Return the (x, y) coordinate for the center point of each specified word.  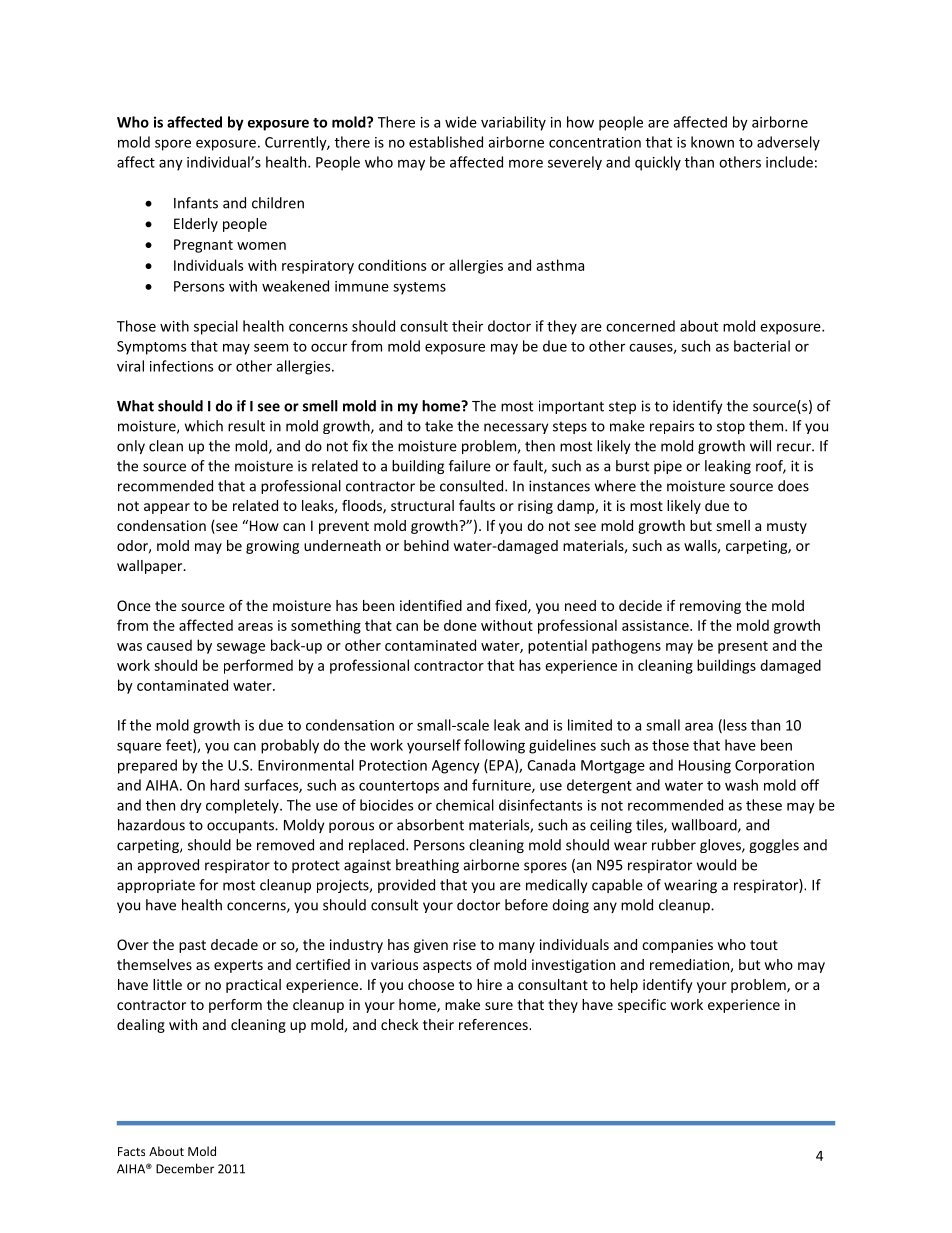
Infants (196, 203)
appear (167, 508)
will (760, 446)
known (712, 142)
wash (741, 785)
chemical (465, 805)
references (494, 1024)
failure (470, 466)
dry (191, 806)
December (185, 1168)
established (446, 142)
